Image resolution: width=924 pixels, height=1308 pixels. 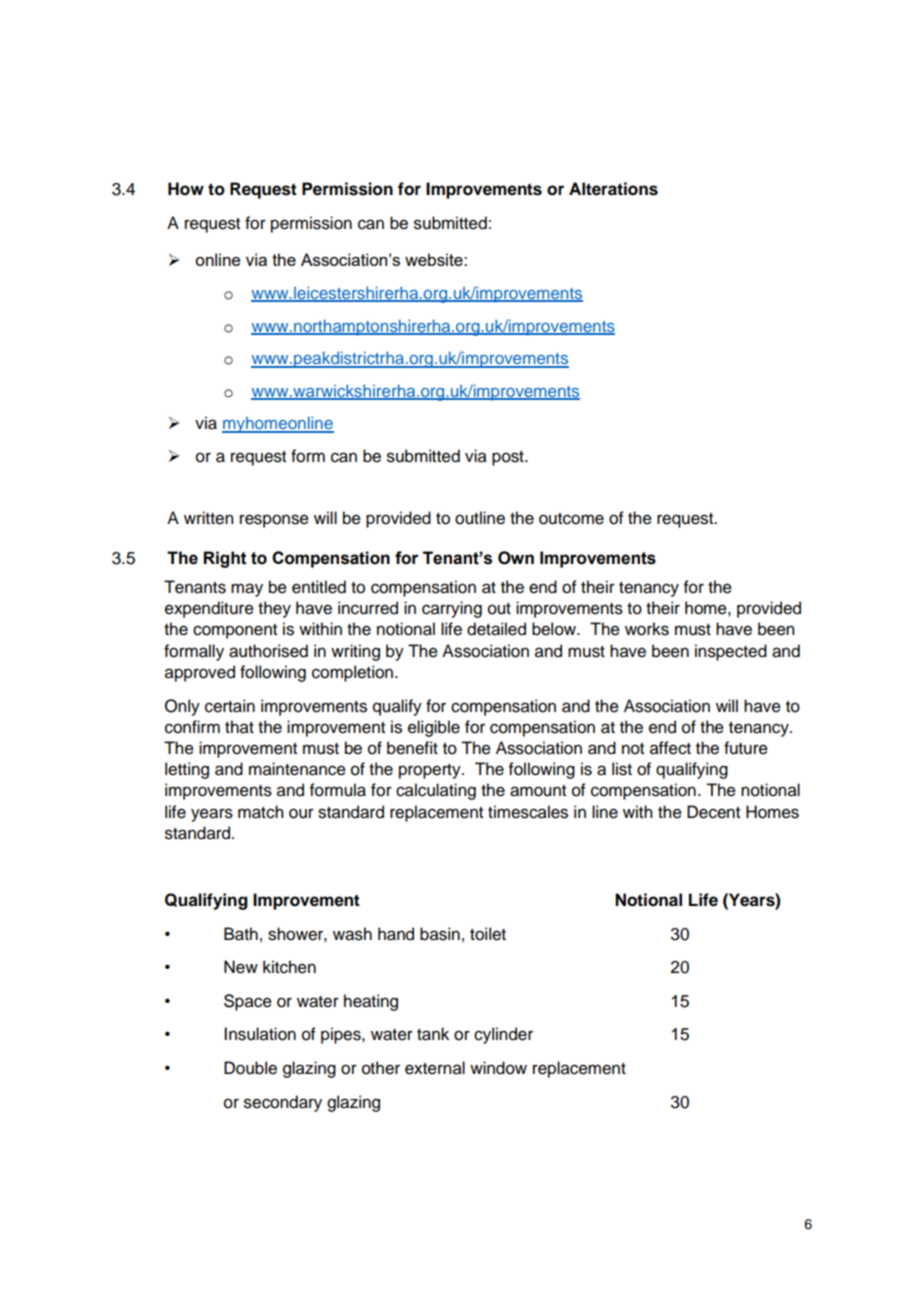 I want to click on external, so click(x=435, y=1068).
